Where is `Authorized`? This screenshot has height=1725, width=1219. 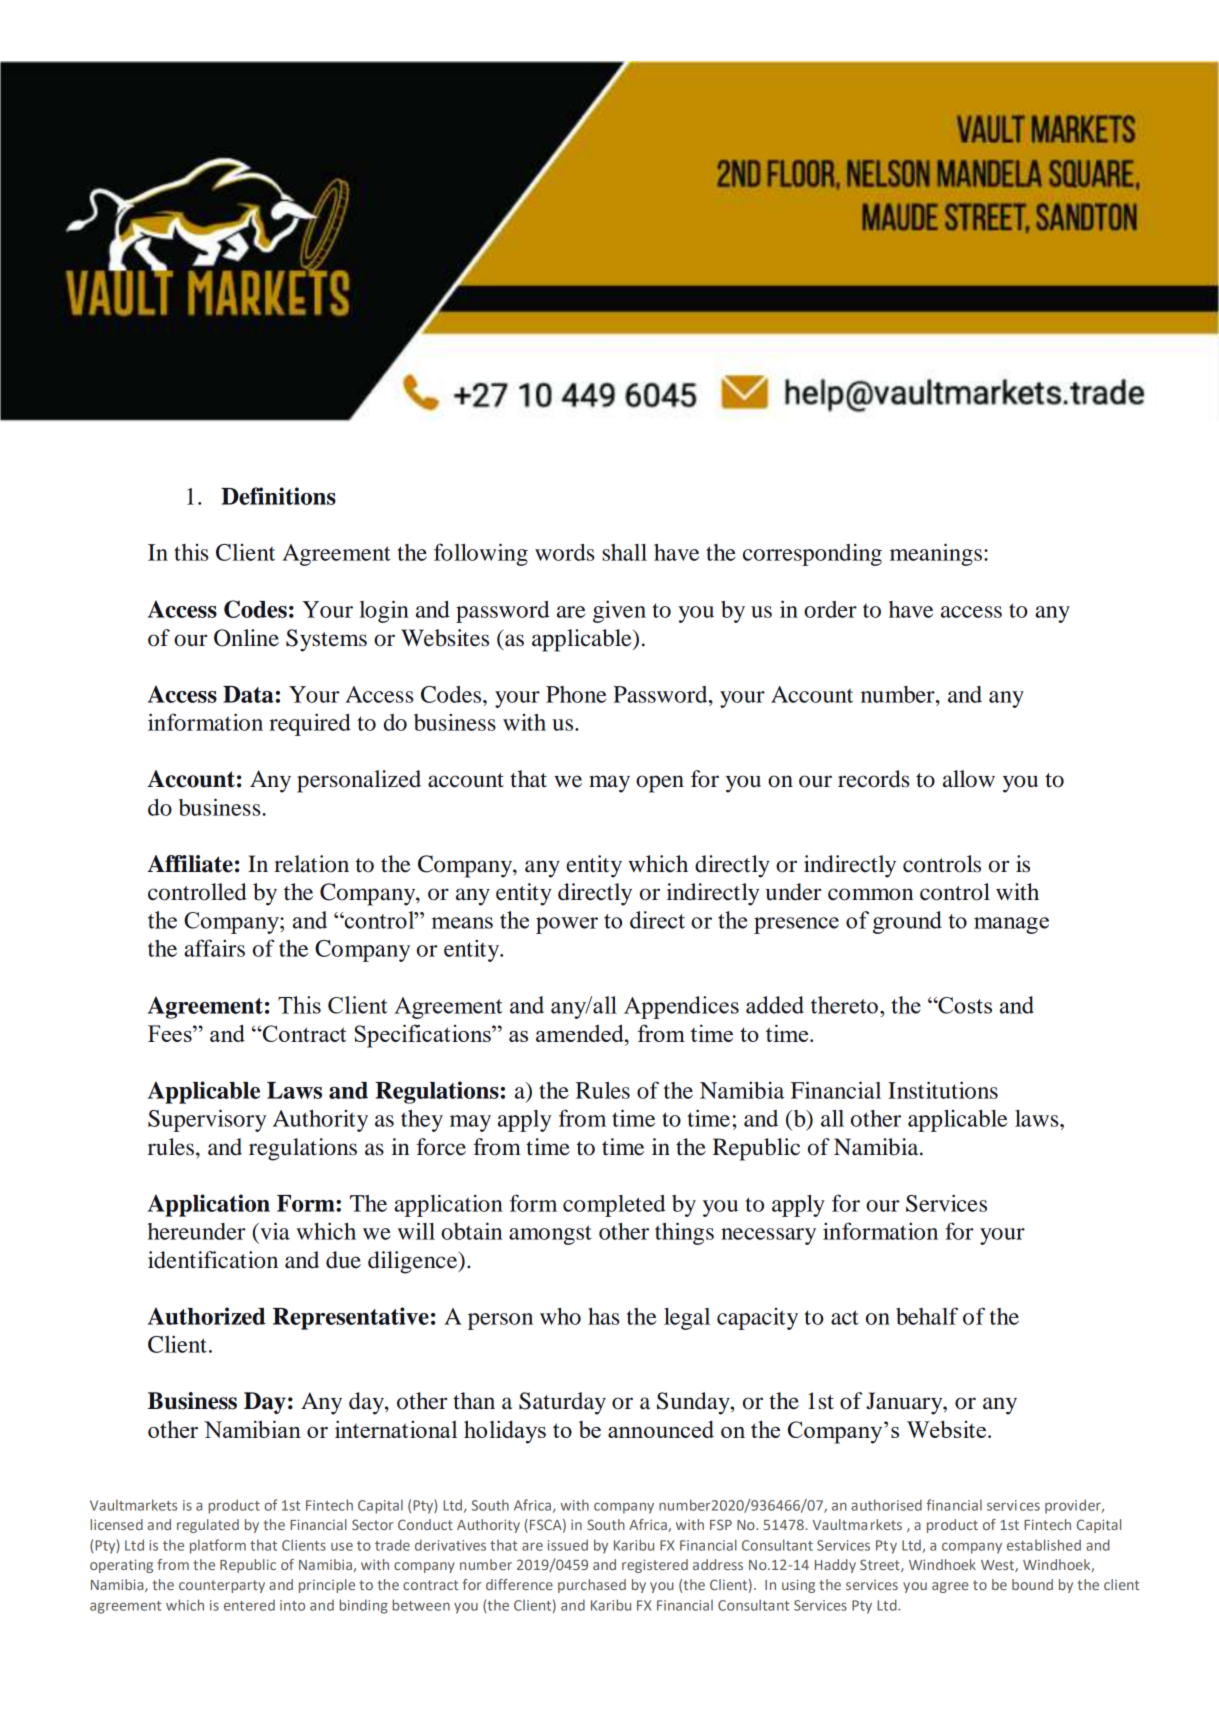
Authorized is located at coordinates (207, 1316).
